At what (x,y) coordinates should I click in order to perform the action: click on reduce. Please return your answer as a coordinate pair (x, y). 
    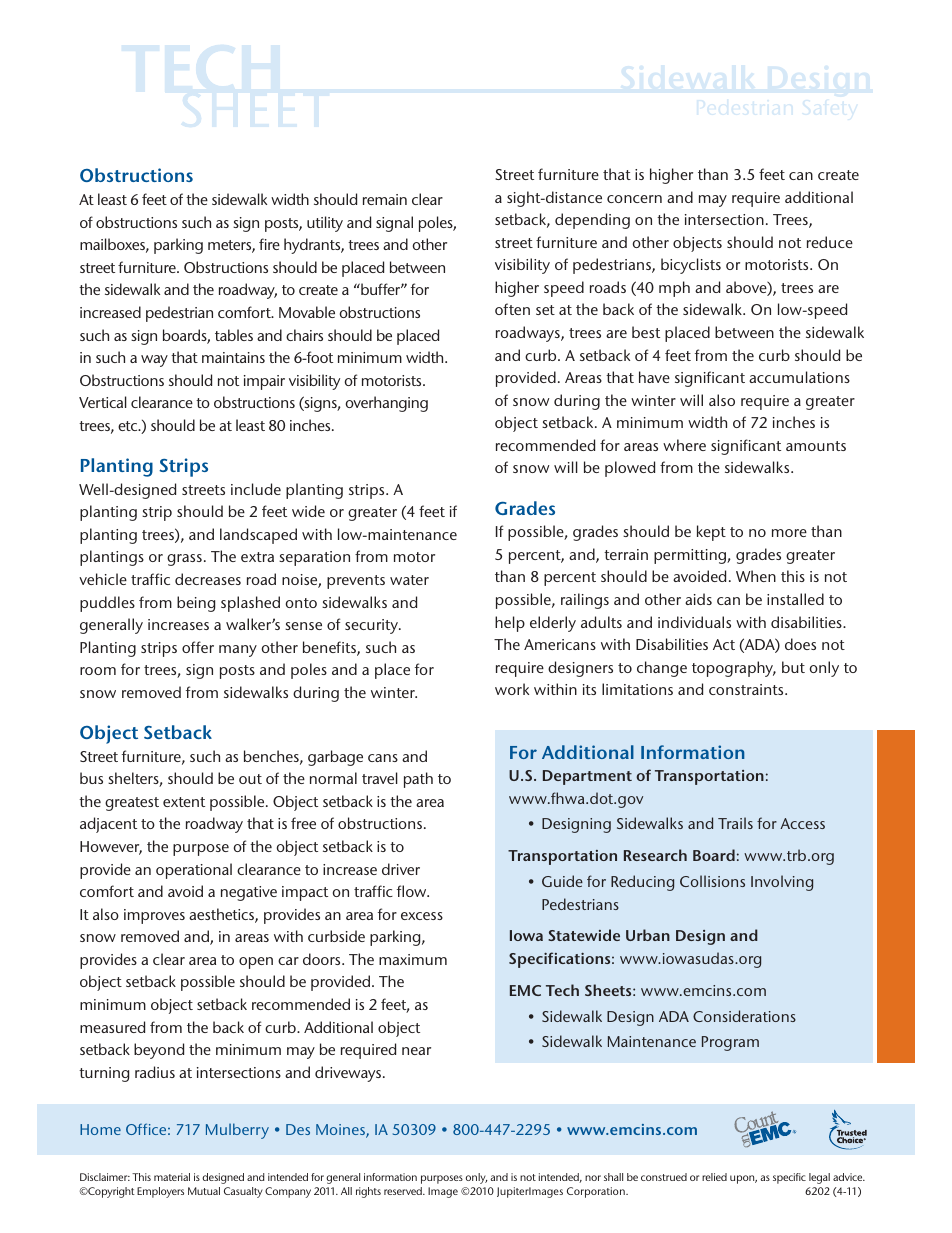
    Looking at the image, I should click on (830, 242).
